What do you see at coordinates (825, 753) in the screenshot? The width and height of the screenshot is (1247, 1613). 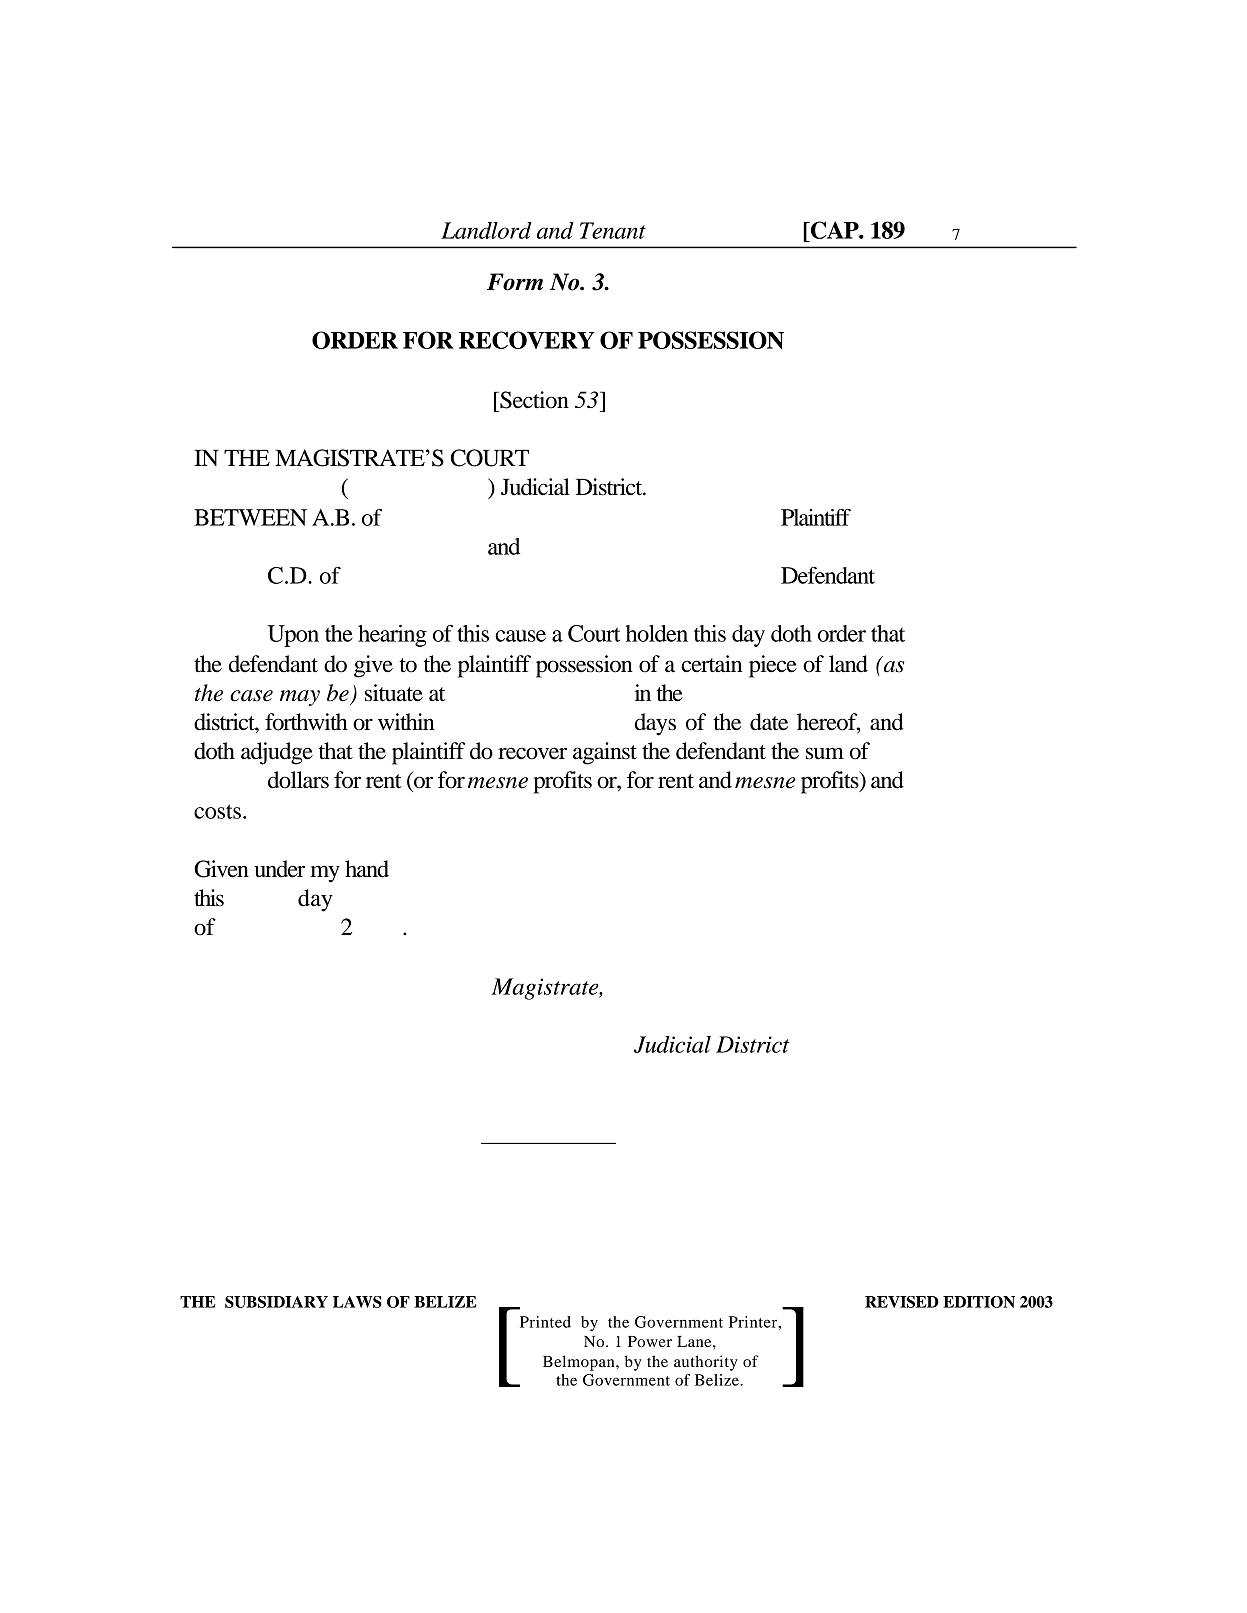 I see `sum` at bounding box center [825, 753].
